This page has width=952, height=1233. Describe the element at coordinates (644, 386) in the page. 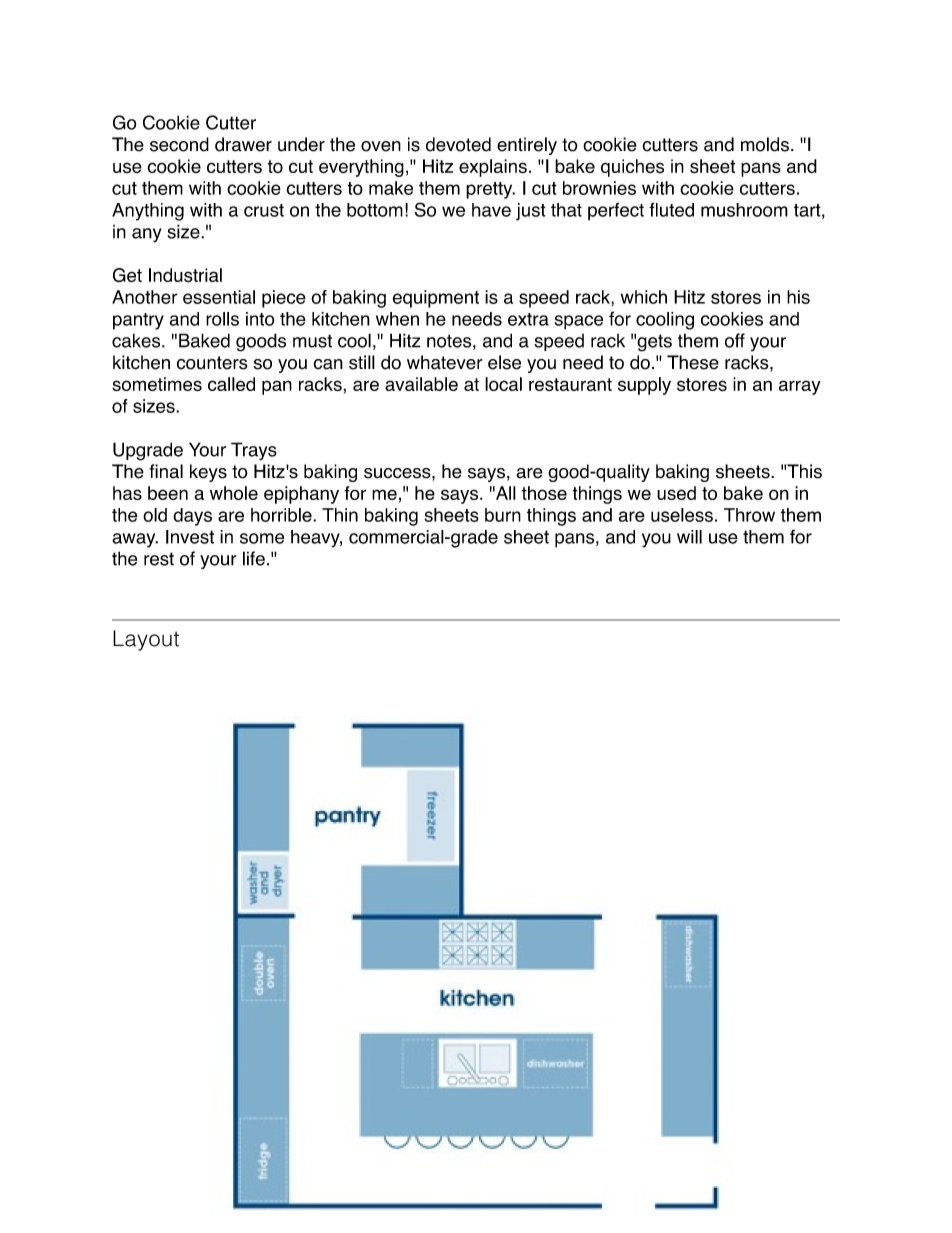

I see `supply` at that location.
